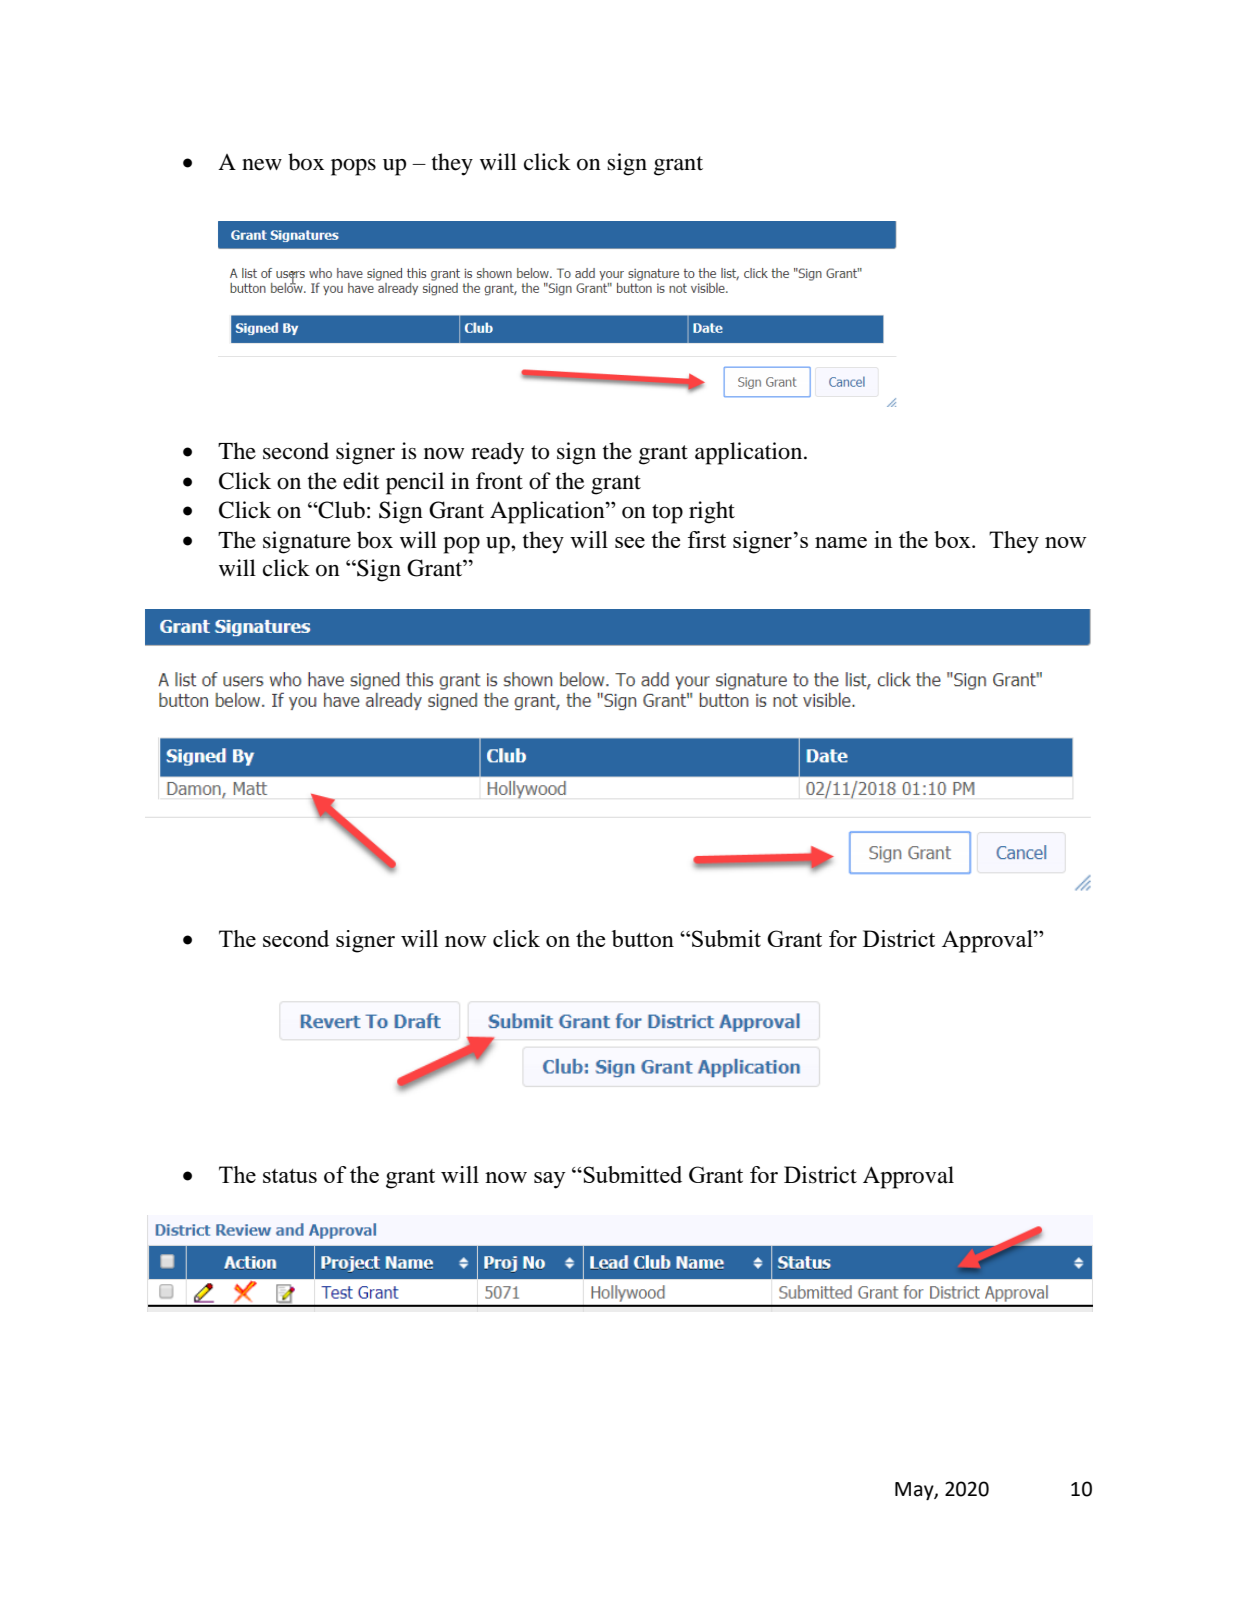 The image size is (1238, 1602). What do you see at coordinates (550, 1180) in the screenshot?
I see `say` at bounding box center [550, 1180].
